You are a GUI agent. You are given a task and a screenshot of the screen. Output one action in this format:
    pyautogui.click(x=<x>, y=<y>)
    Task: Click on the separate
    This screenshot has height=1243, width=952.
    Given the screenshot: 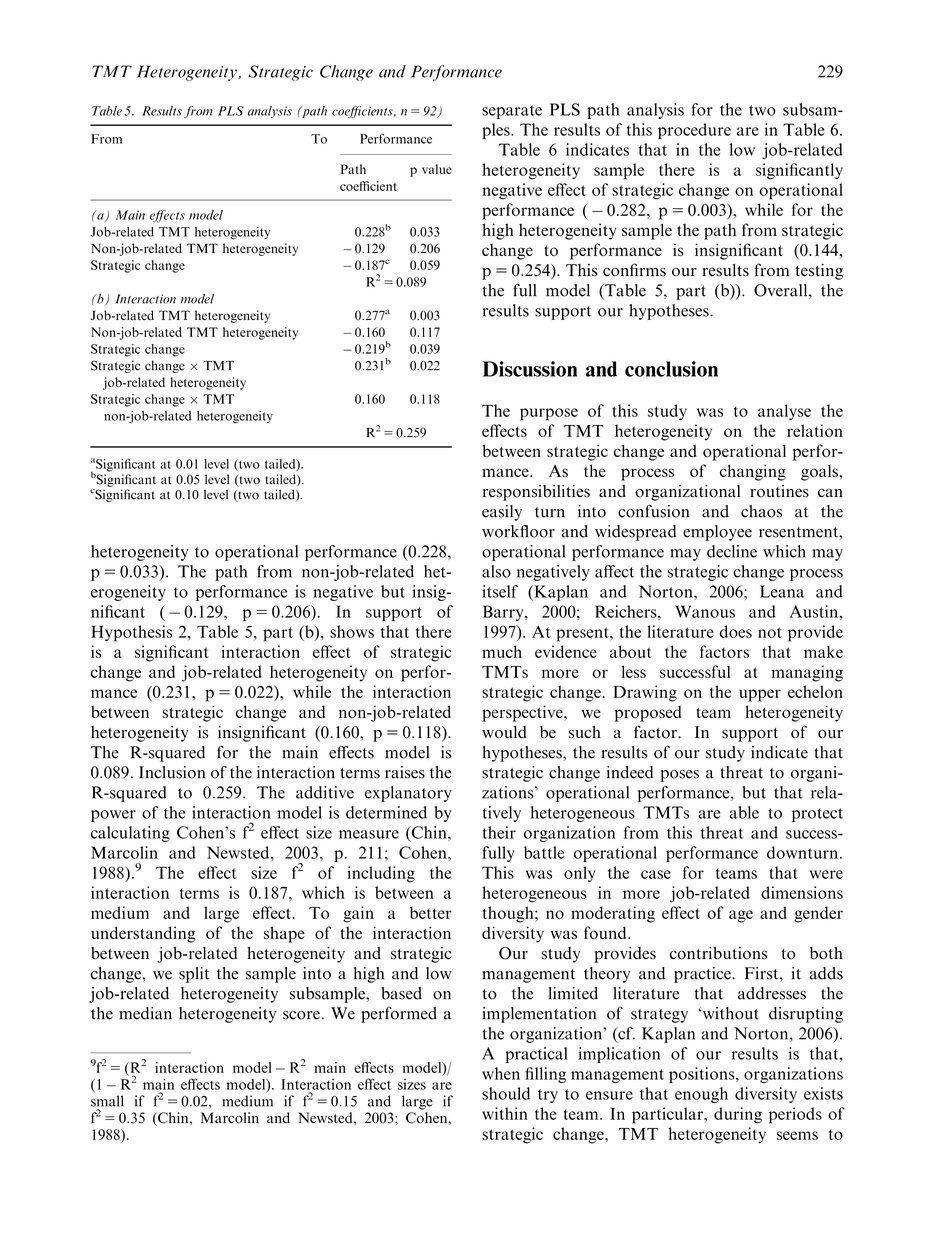 What is the action you would take?
    pyautogui.click(x=512, y=112)
